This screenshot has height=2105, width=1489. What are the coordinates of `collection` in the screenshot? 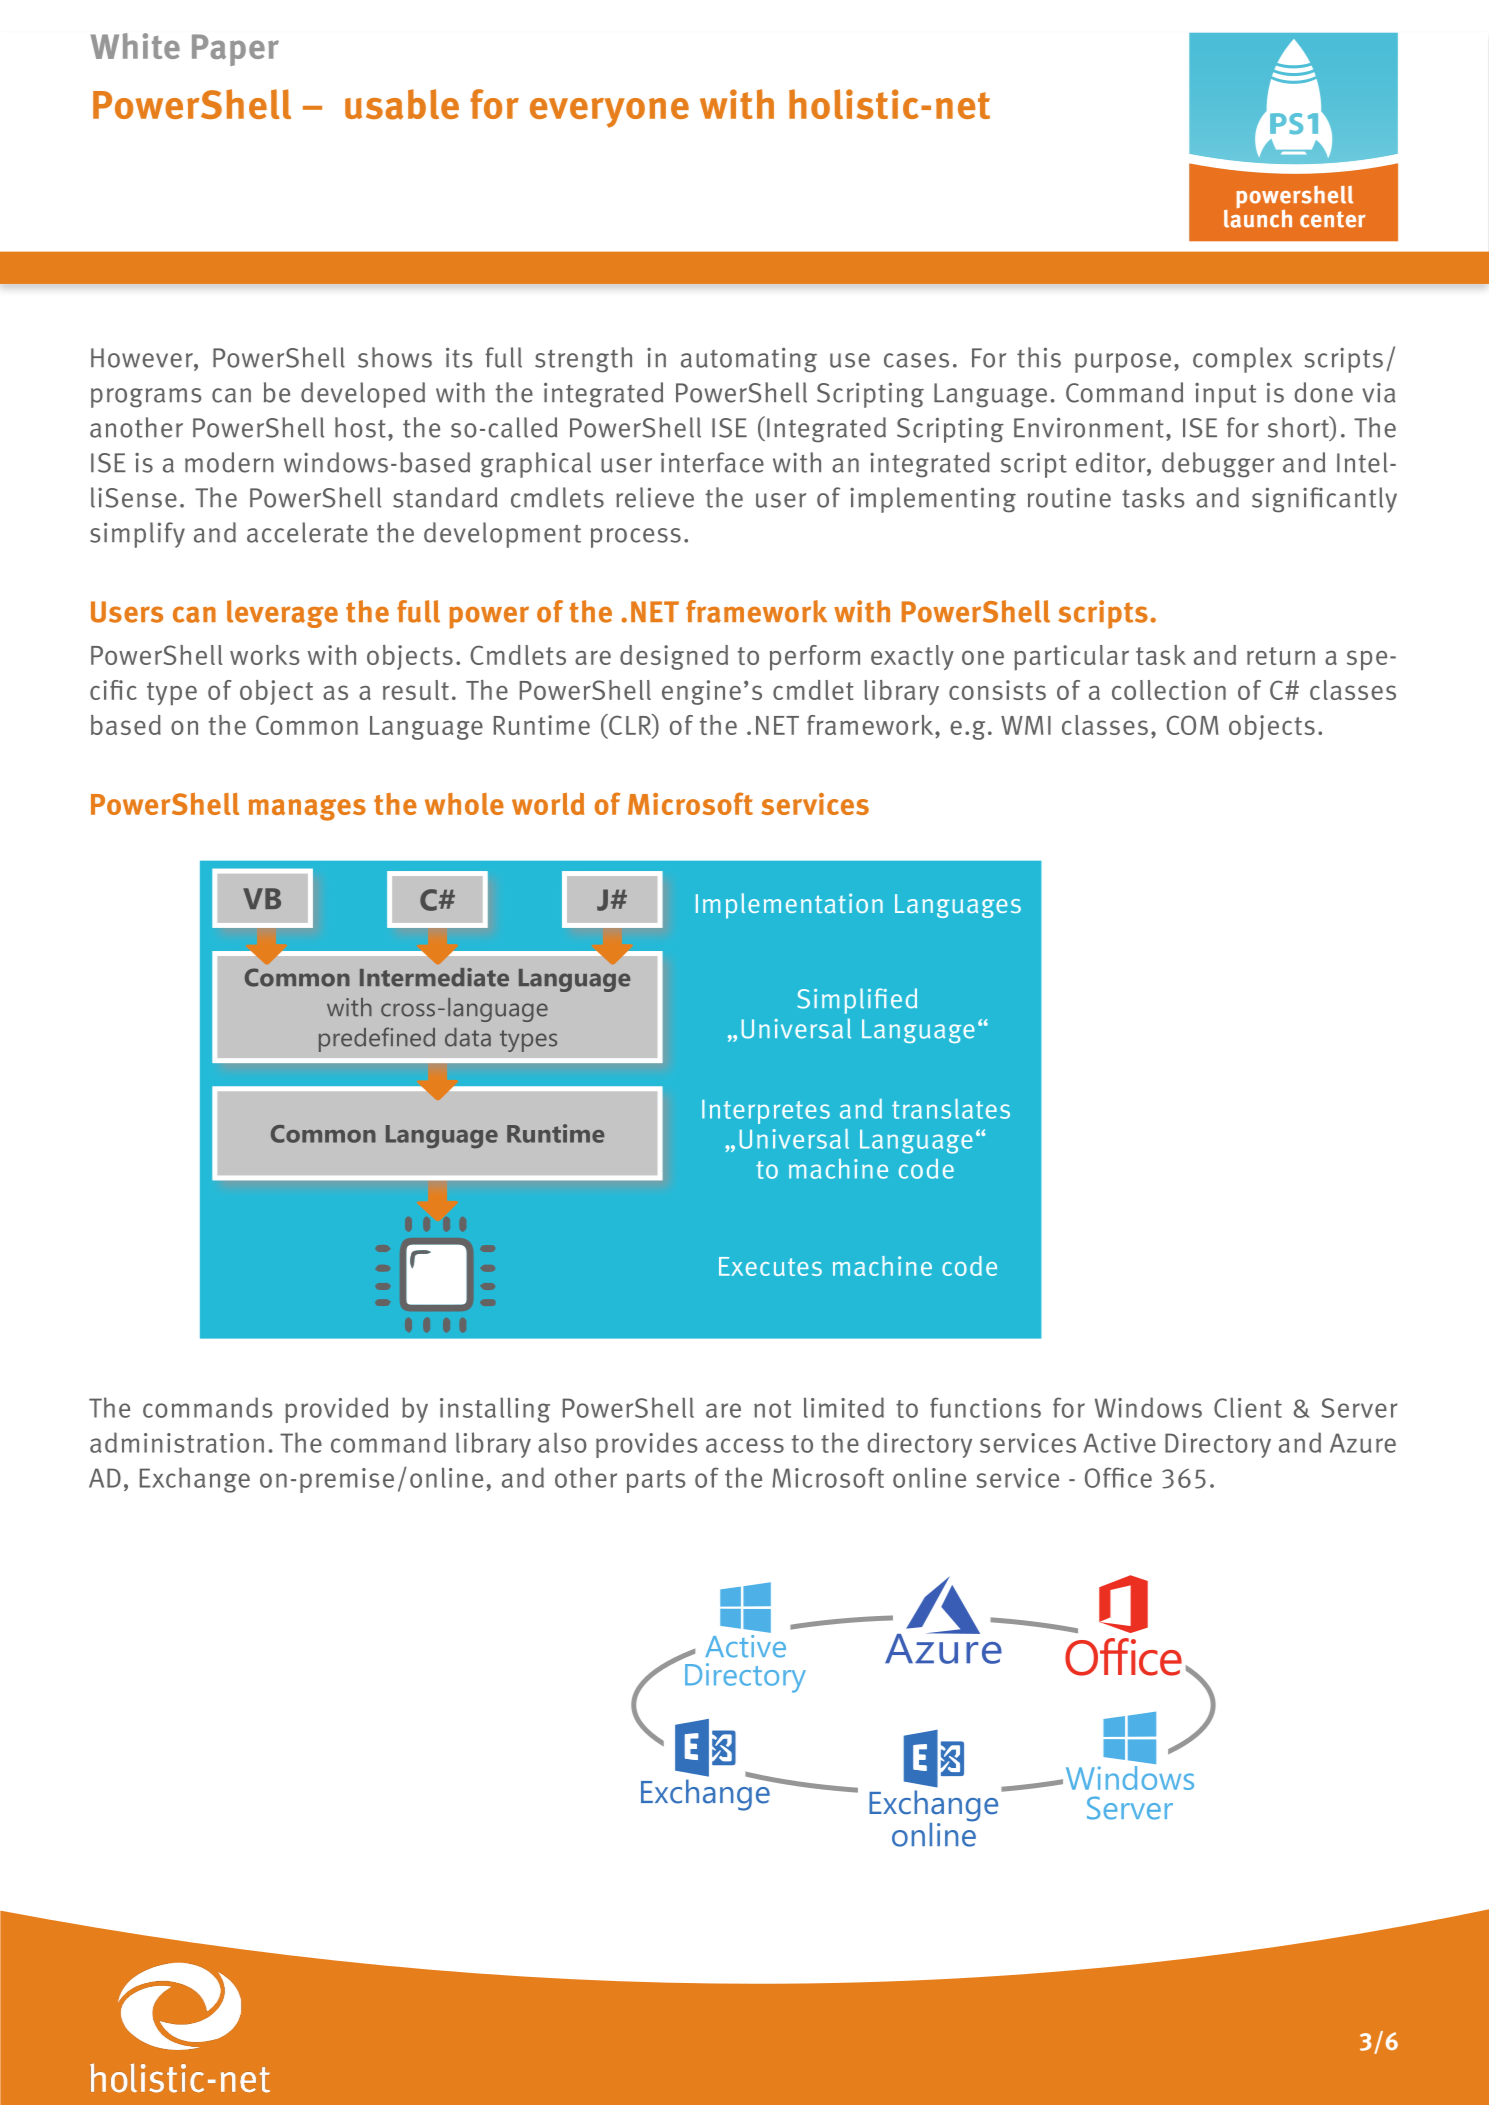 It's located at (1169, 690).
